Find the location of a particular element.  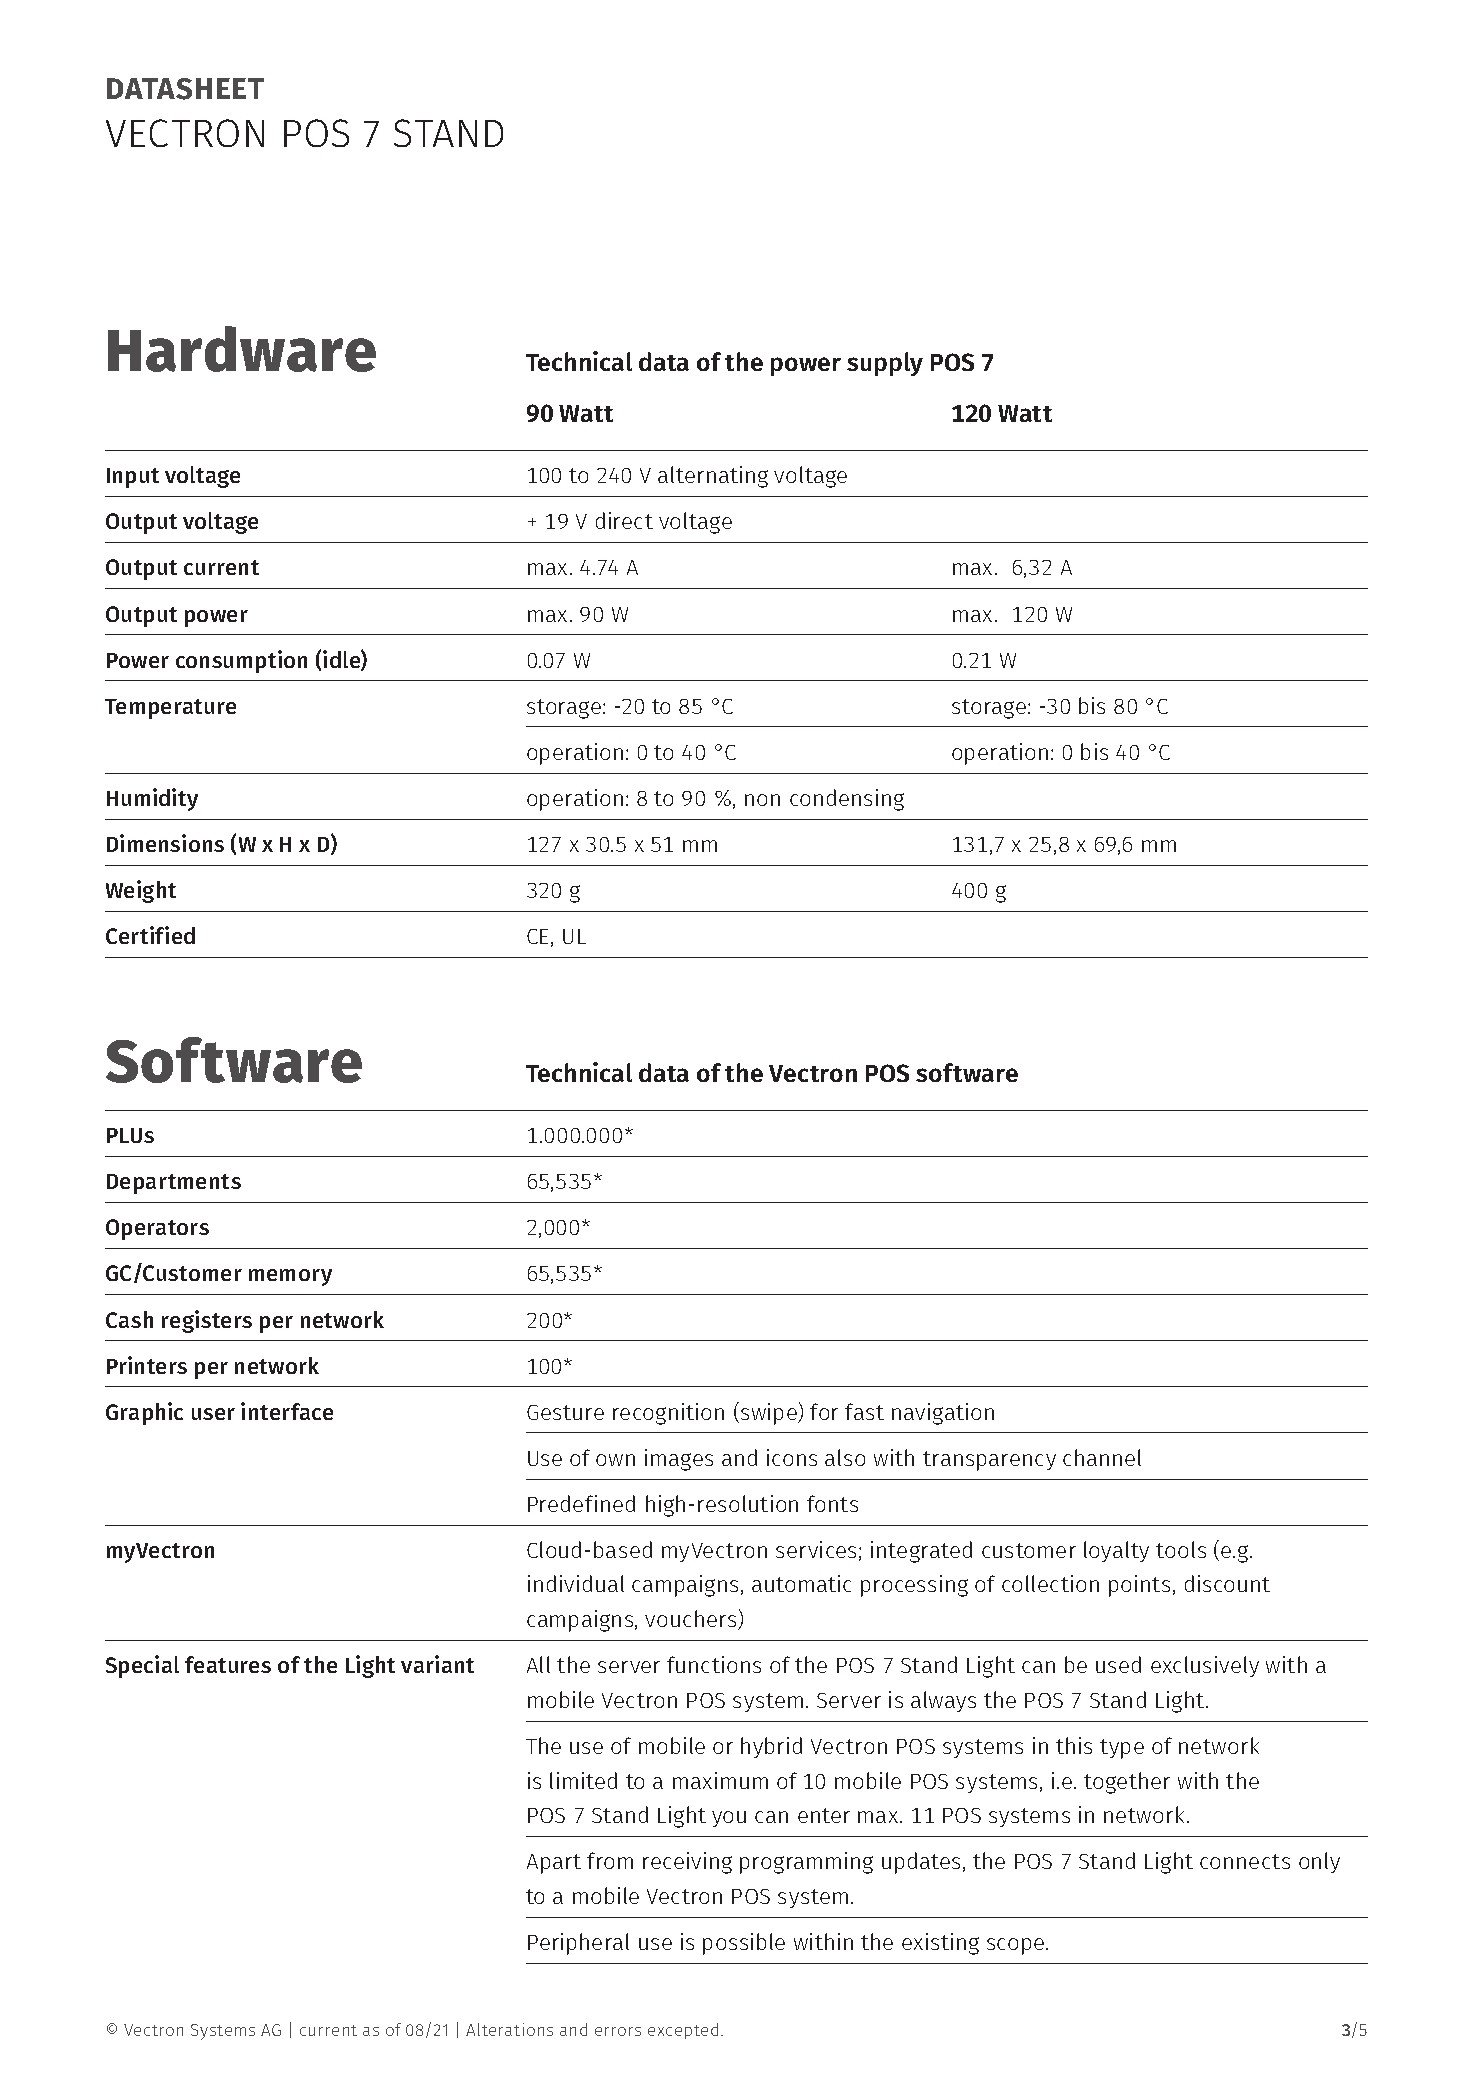

points is located at coordinates (1139, 1586).
